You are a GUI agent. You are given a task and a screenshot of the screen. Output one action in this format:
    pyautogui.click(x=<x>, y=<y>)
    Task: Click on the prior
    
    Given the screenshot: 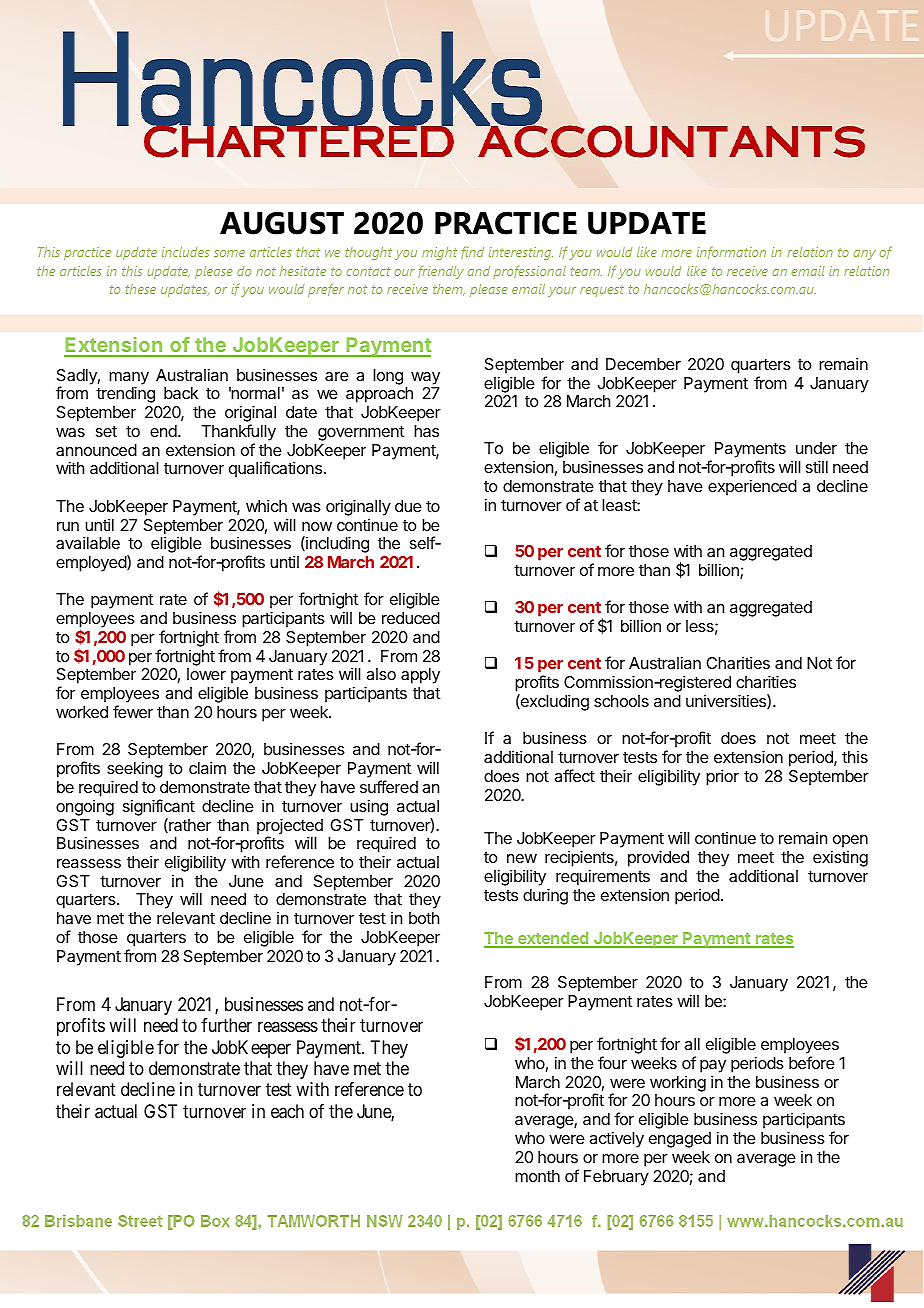 What is the action you would take?
    pyautogui.click(x=722, y=777)
